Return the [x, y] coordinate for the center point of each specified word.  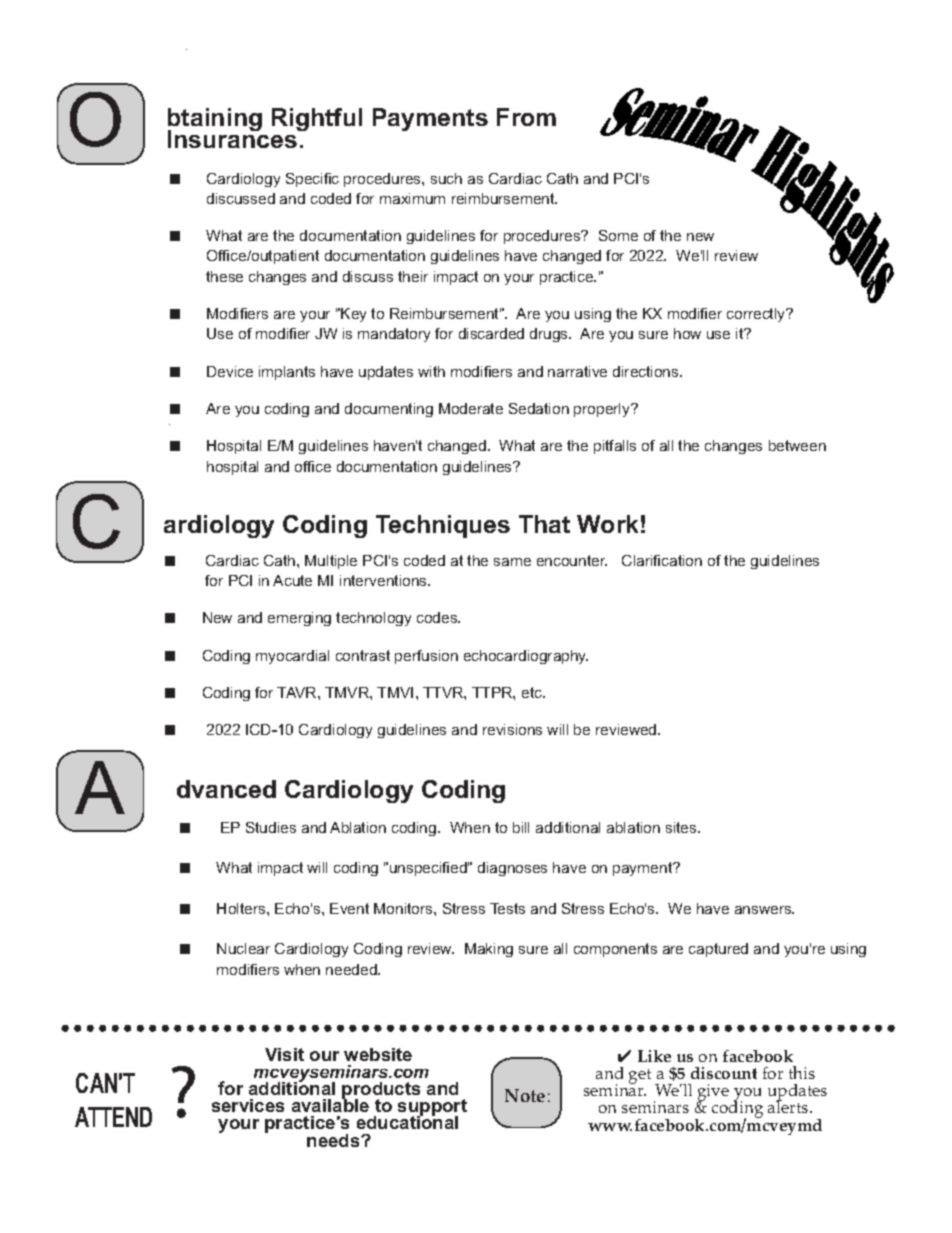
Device [230, 371]
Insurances [233, 138]
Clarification [662, 560]
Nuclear [243, 948]
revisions [512, 729]
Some [618, 235]
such [446, 178]
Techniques [443, 526]
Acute [292, 580]
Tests [507, 908]
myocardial [292, 657]
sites [682, 827]
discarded [491, 333]
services [248, 1105]
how [687, 333]
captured [718, 950]
